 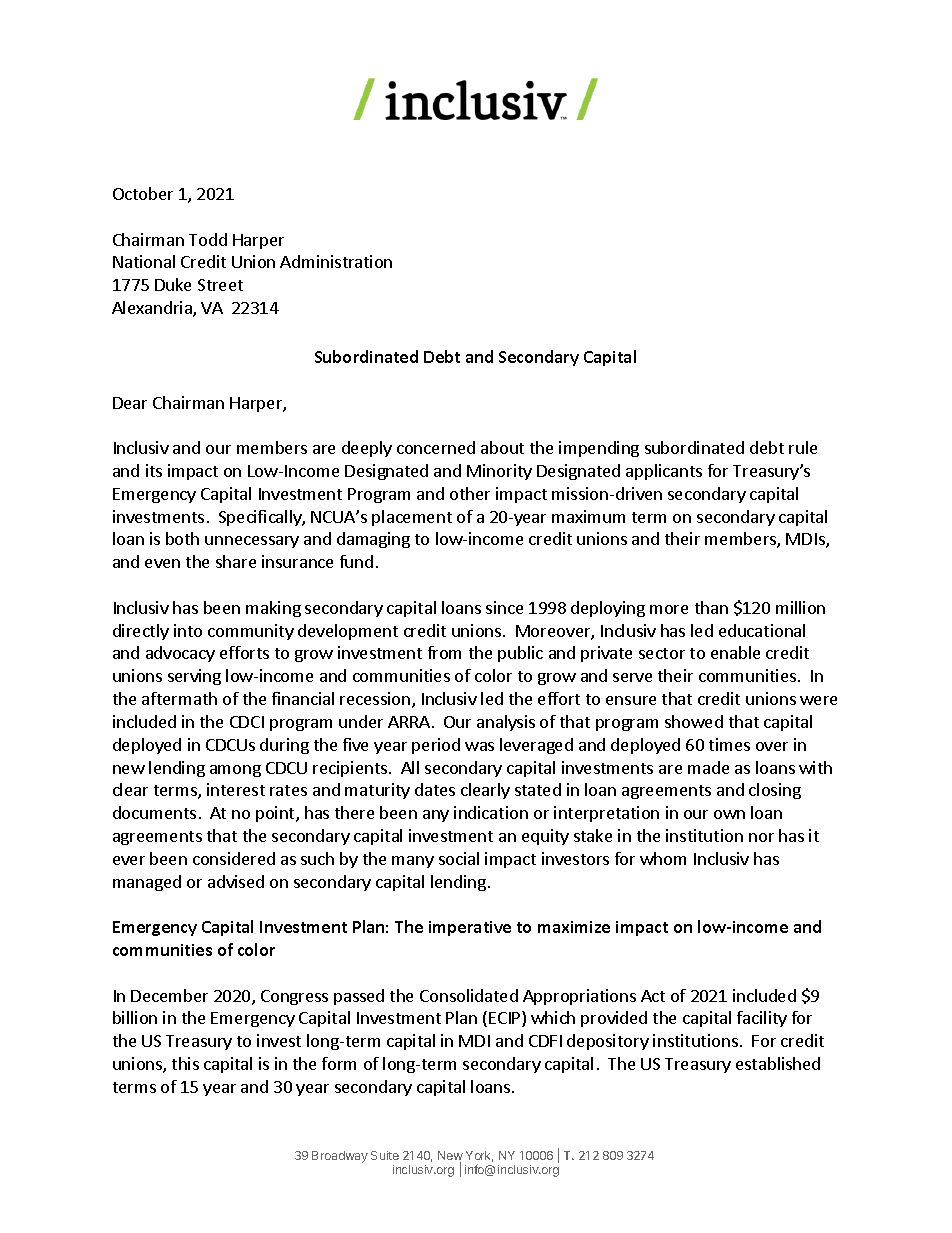 I want to click on Administration, so click(x=336, y=261).
